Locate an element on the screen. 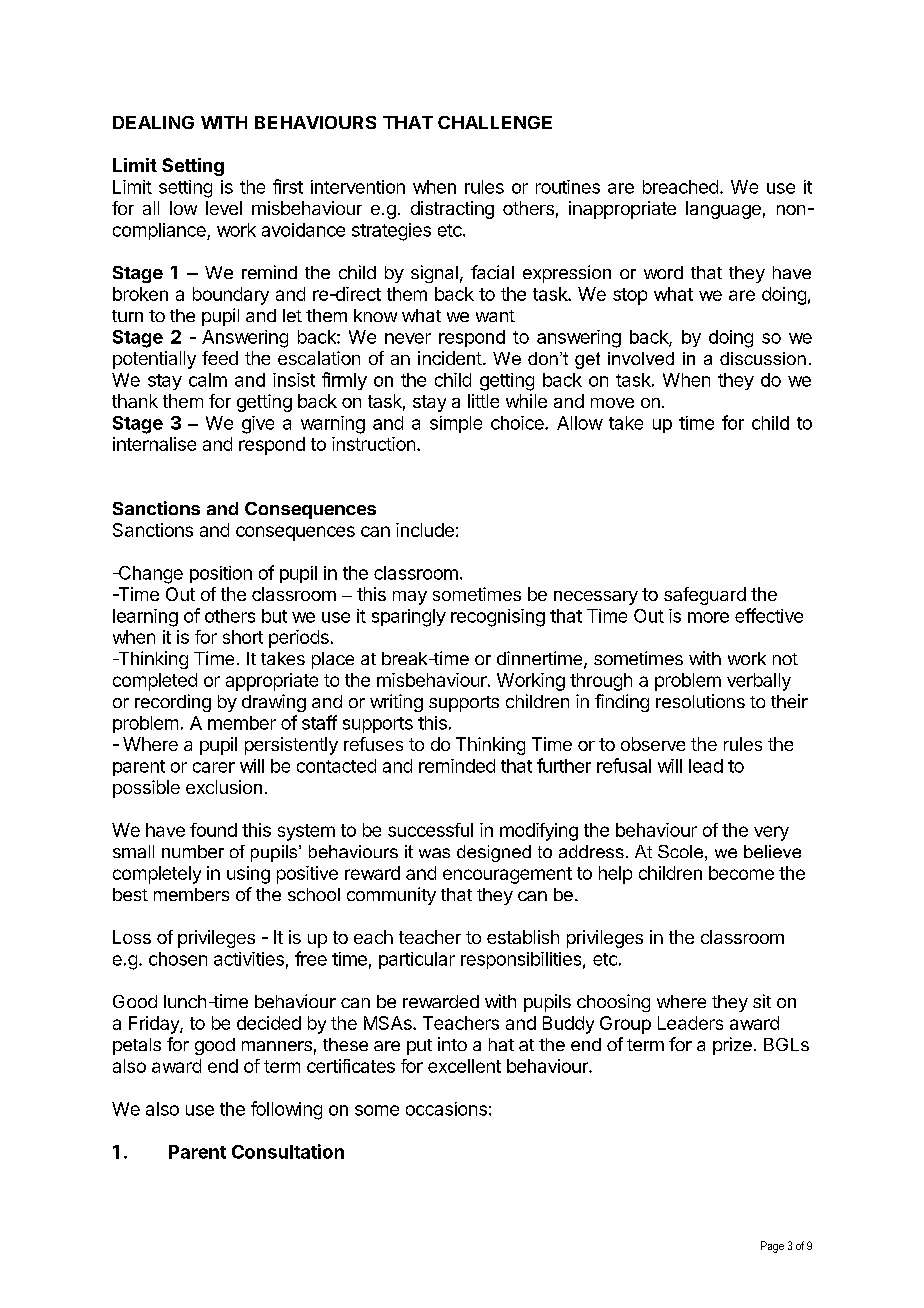  Page is located at coordinates (772, 1247).
